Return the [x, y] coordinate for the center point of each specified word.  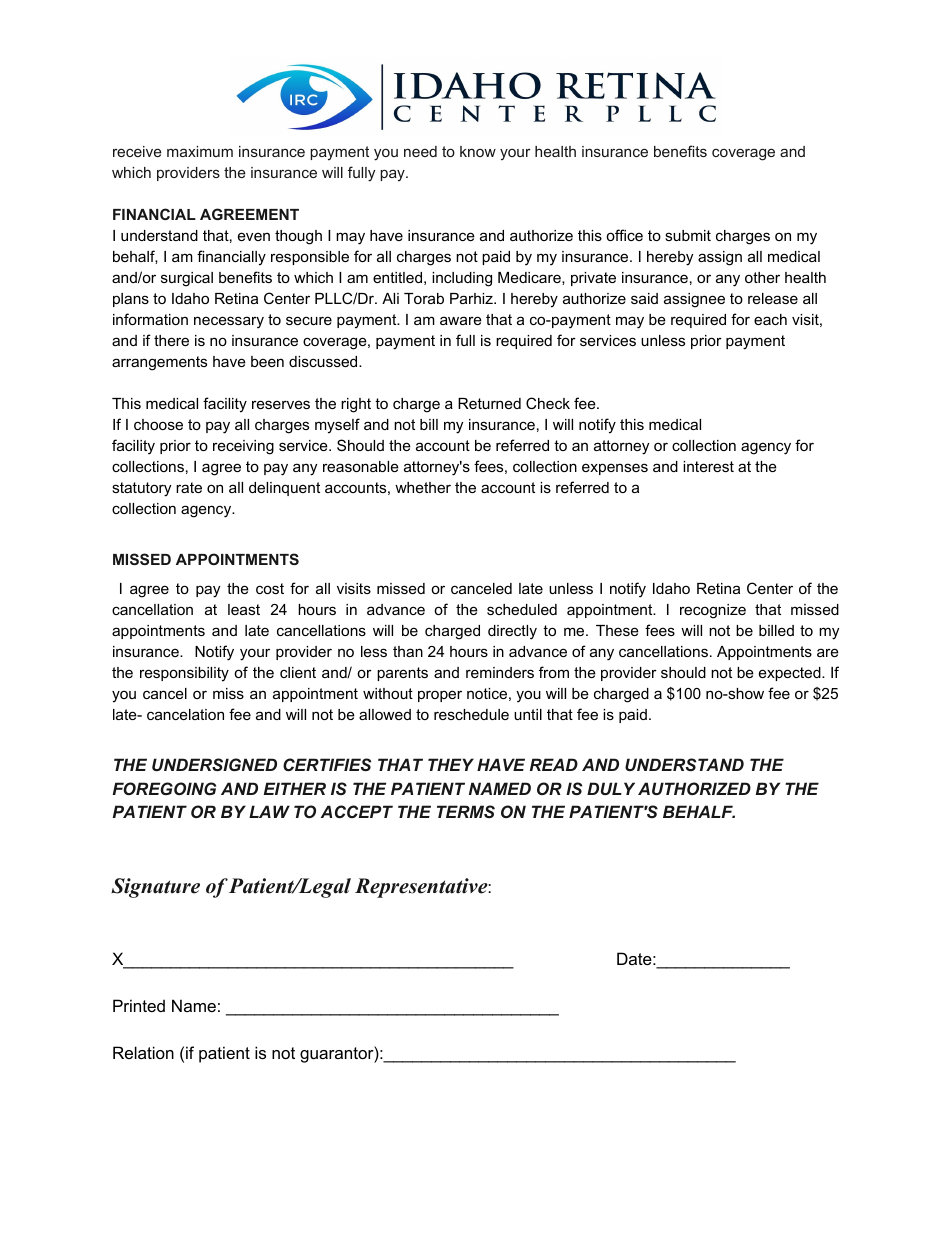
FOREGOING [164, 788]
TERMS [466, 811]
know [478, 151]
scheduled [522, 609]
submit [688, 235]
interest [708, 466]
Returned [489, 403]
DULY [611, 788]
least [244, 609]
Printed [139, 1005]
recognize [713, 611]
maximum [200, 151]
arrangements [159, 363]
